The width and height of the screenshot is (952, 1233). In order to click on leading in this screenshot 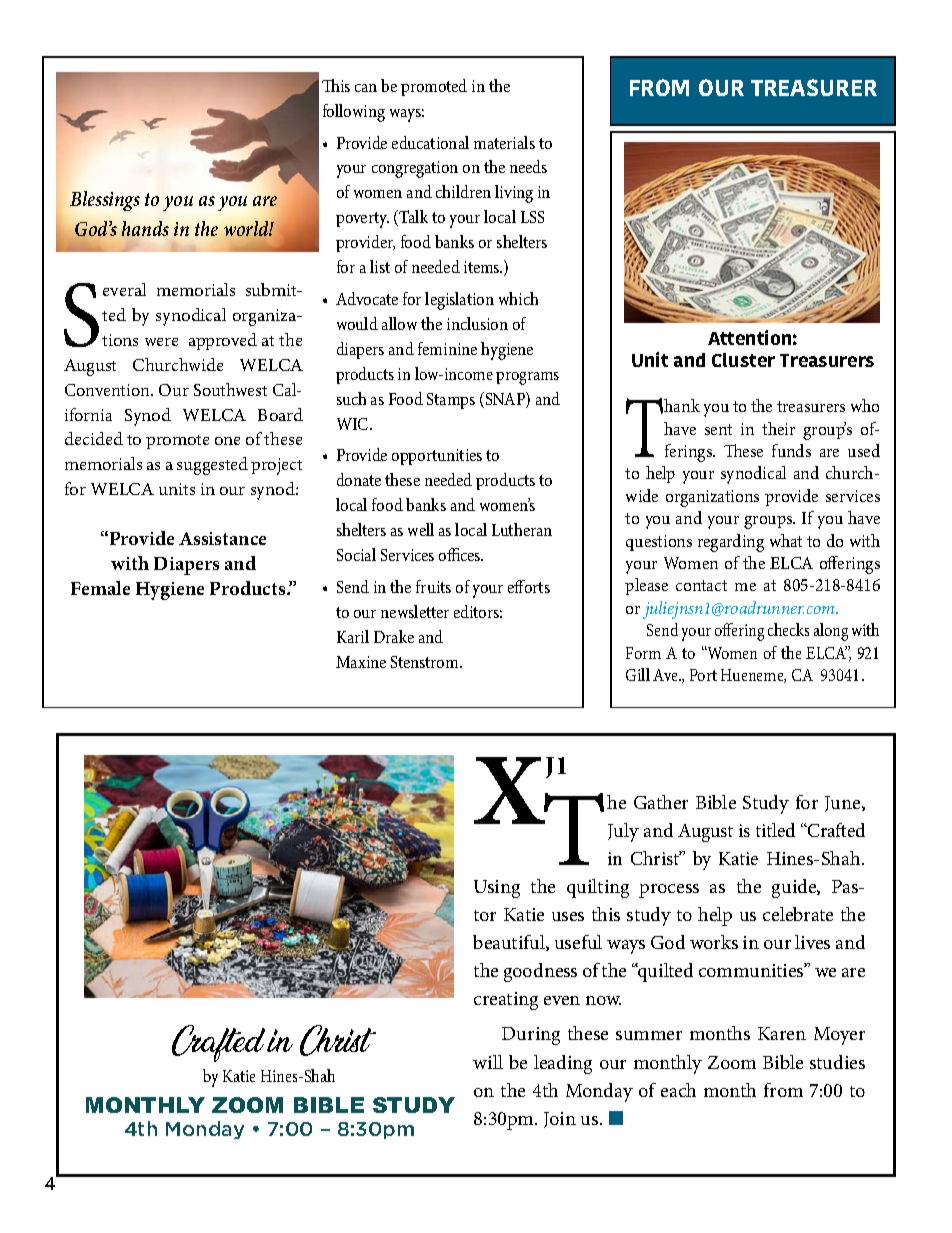, I will do `click(563, 1064)`.
